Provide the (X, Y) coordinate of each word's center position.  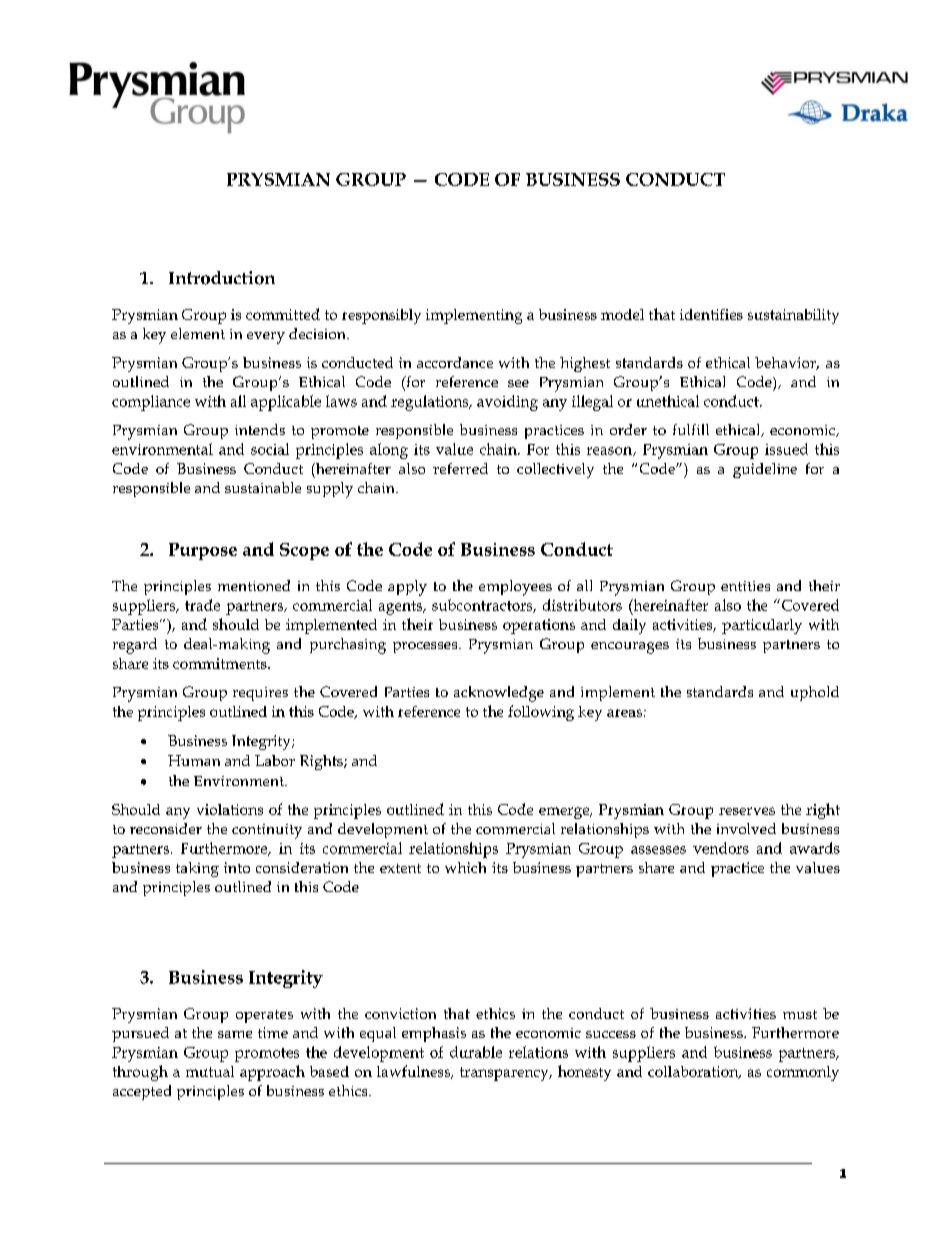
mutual (210, 1071)
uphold (815, 693)
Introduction (222, 278)
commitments (221, 663)
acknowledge (499, 694)
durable (476, 1052)
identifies (711, 314)
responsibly (381, 316)
